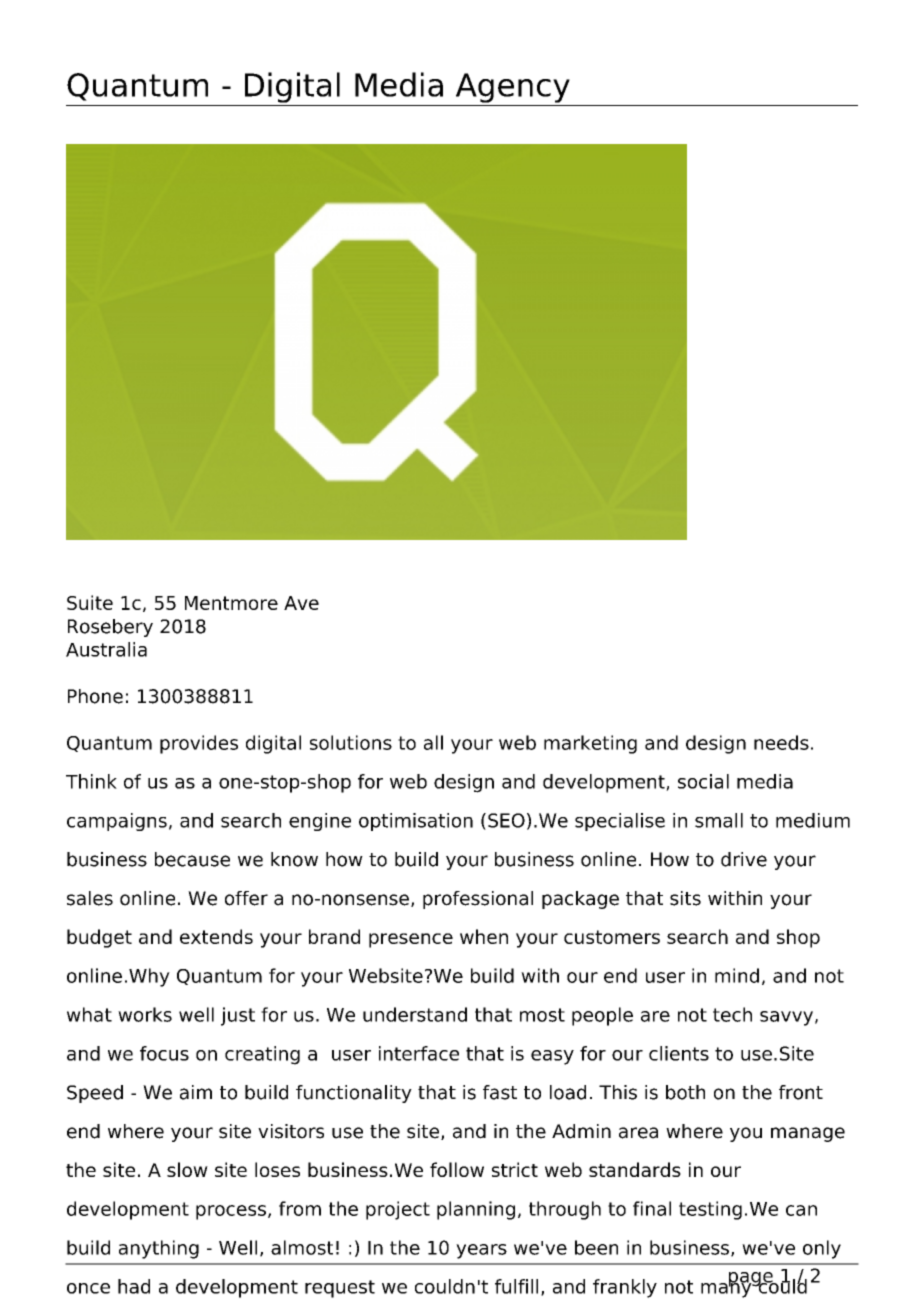 This screenshot has height=1308, width=924. What do you see at coordinates (351, 742) in the screenshot?
I see `solutions` at bounding box center [351, 742].
